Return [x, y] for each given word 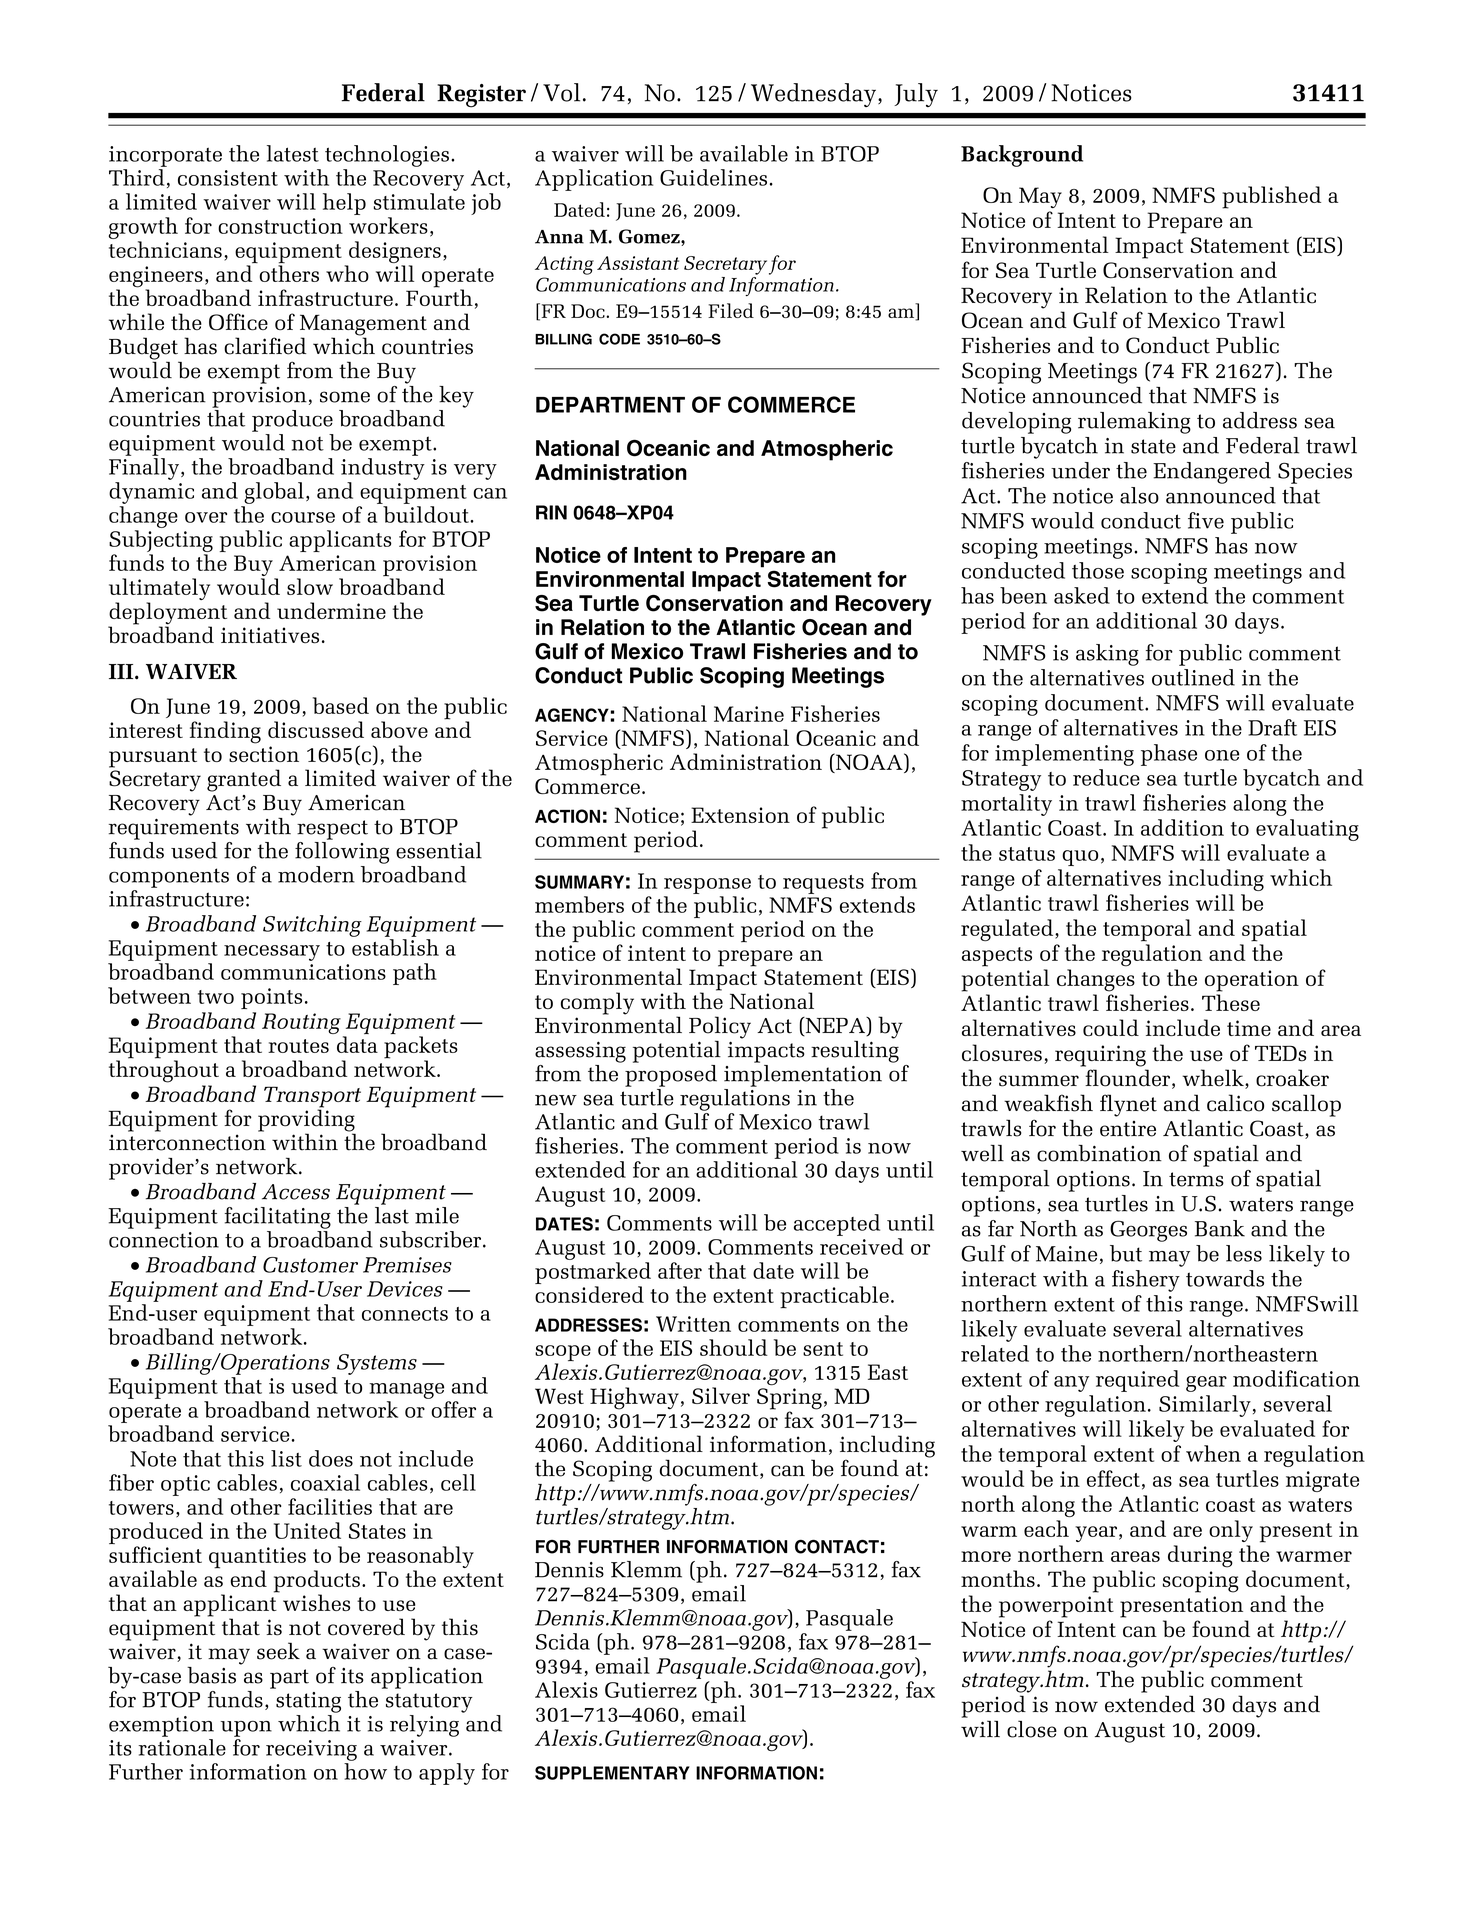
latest [293, 153]
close [1032, 1729]
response [707, 886]
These [1231, 1002]
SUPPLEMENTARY [612, 1773]
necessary [272, 953]
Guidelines [713, 177]
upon [246, 1729]
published [1271, 197]
